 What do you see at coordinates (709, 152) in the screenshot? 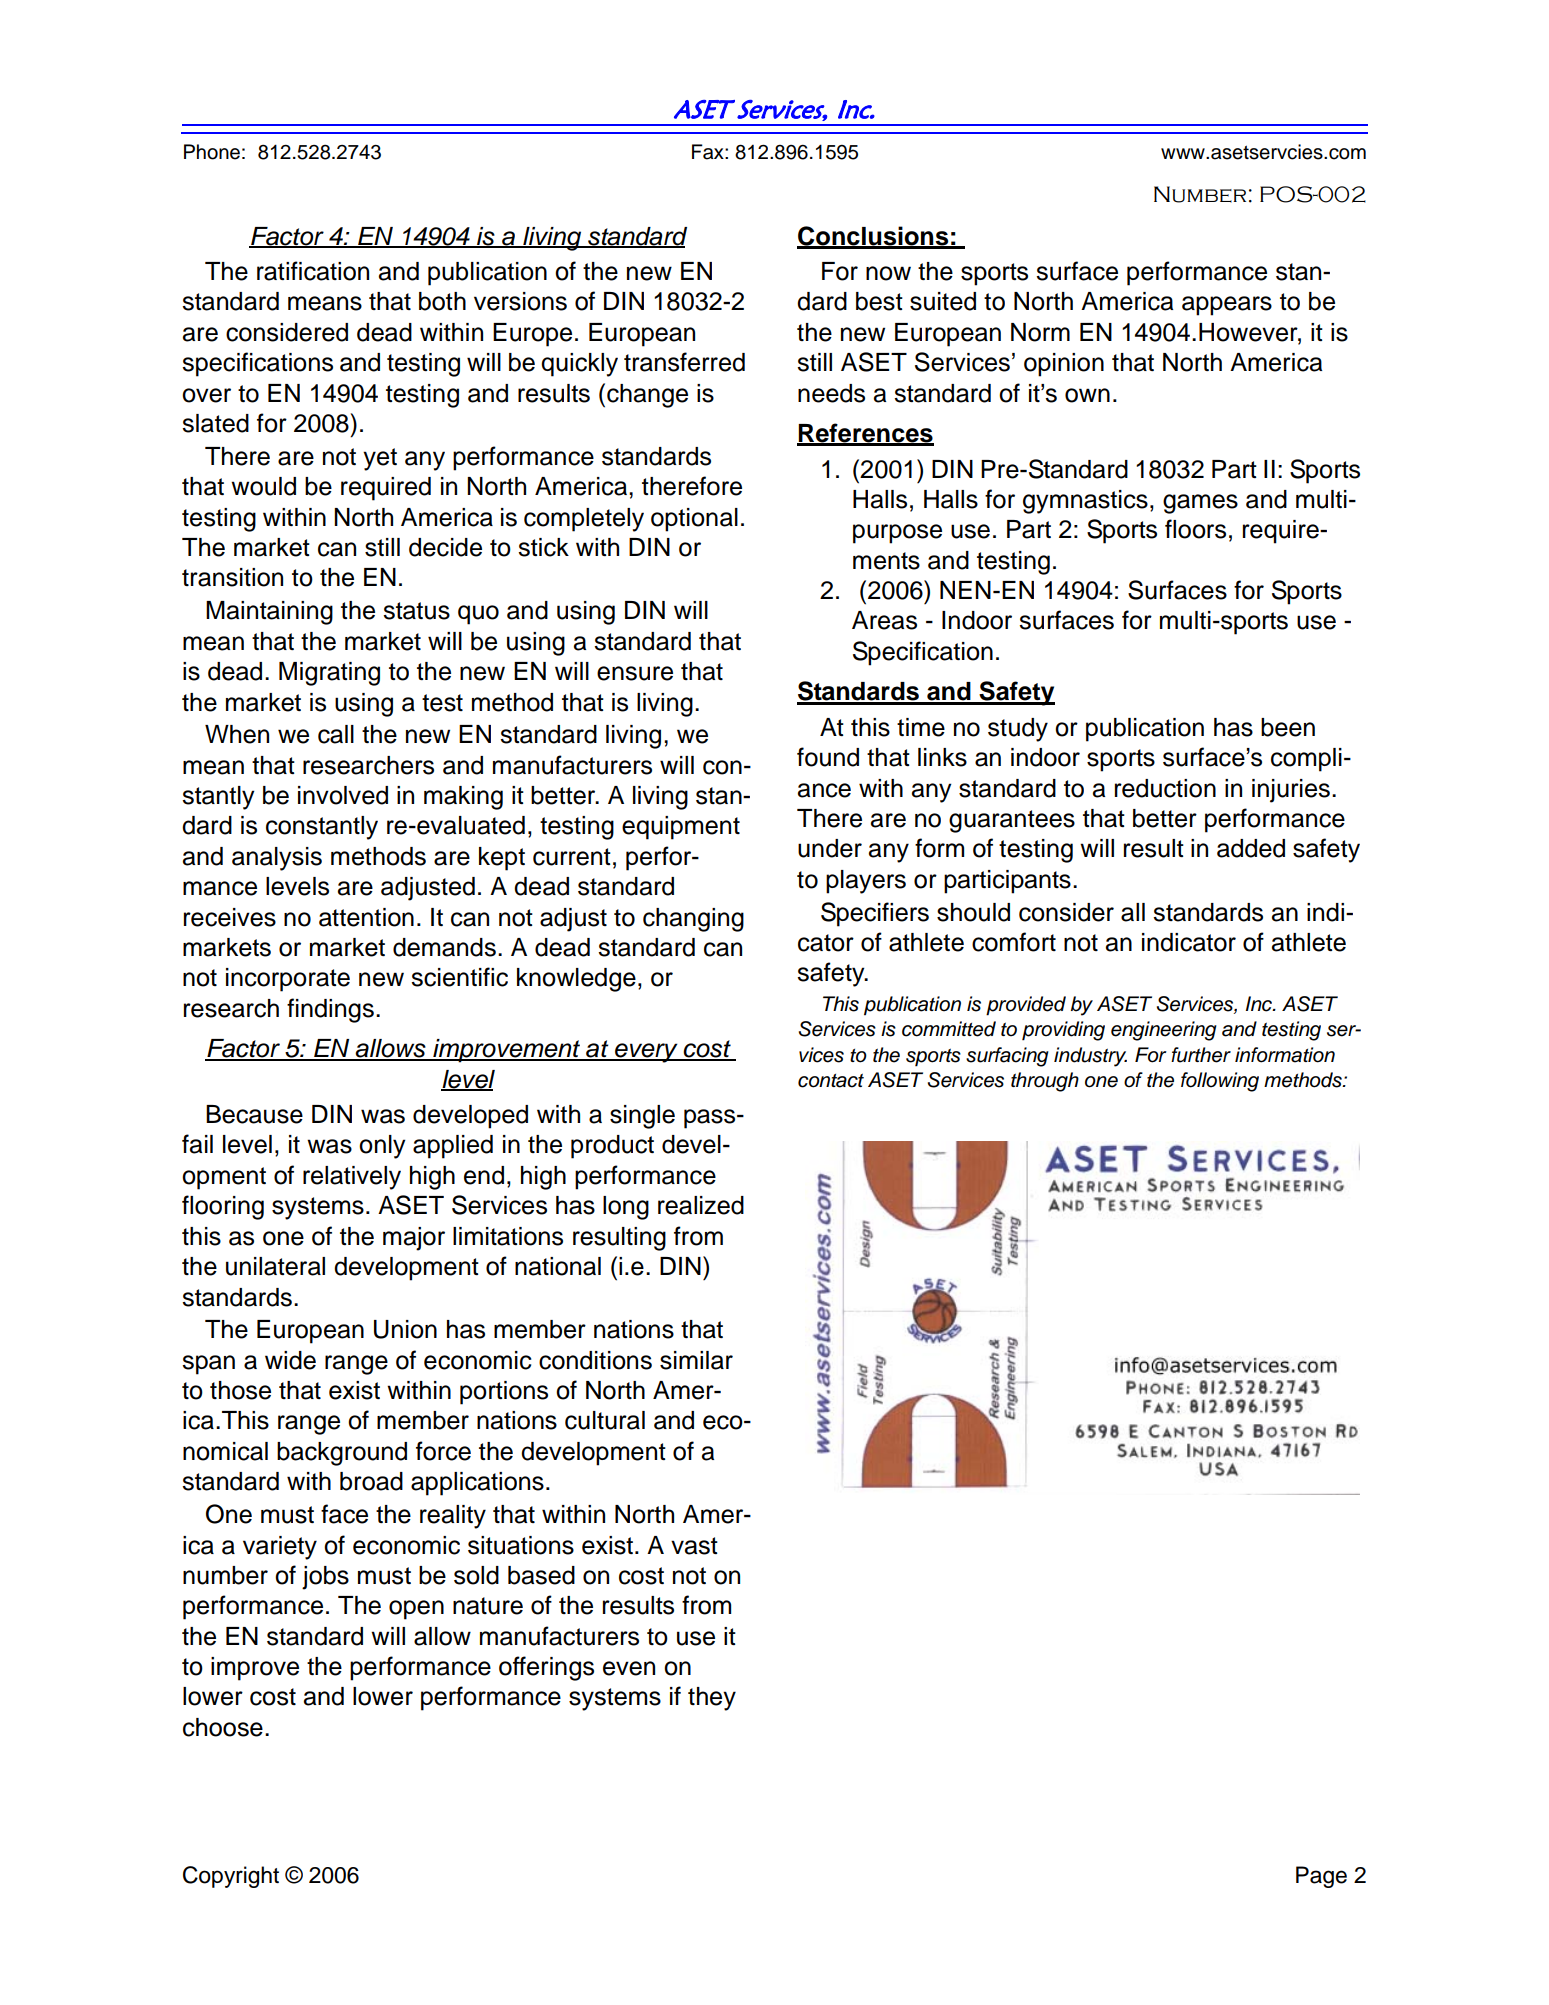
I see `Fax` at bounding box center [709, 152].
